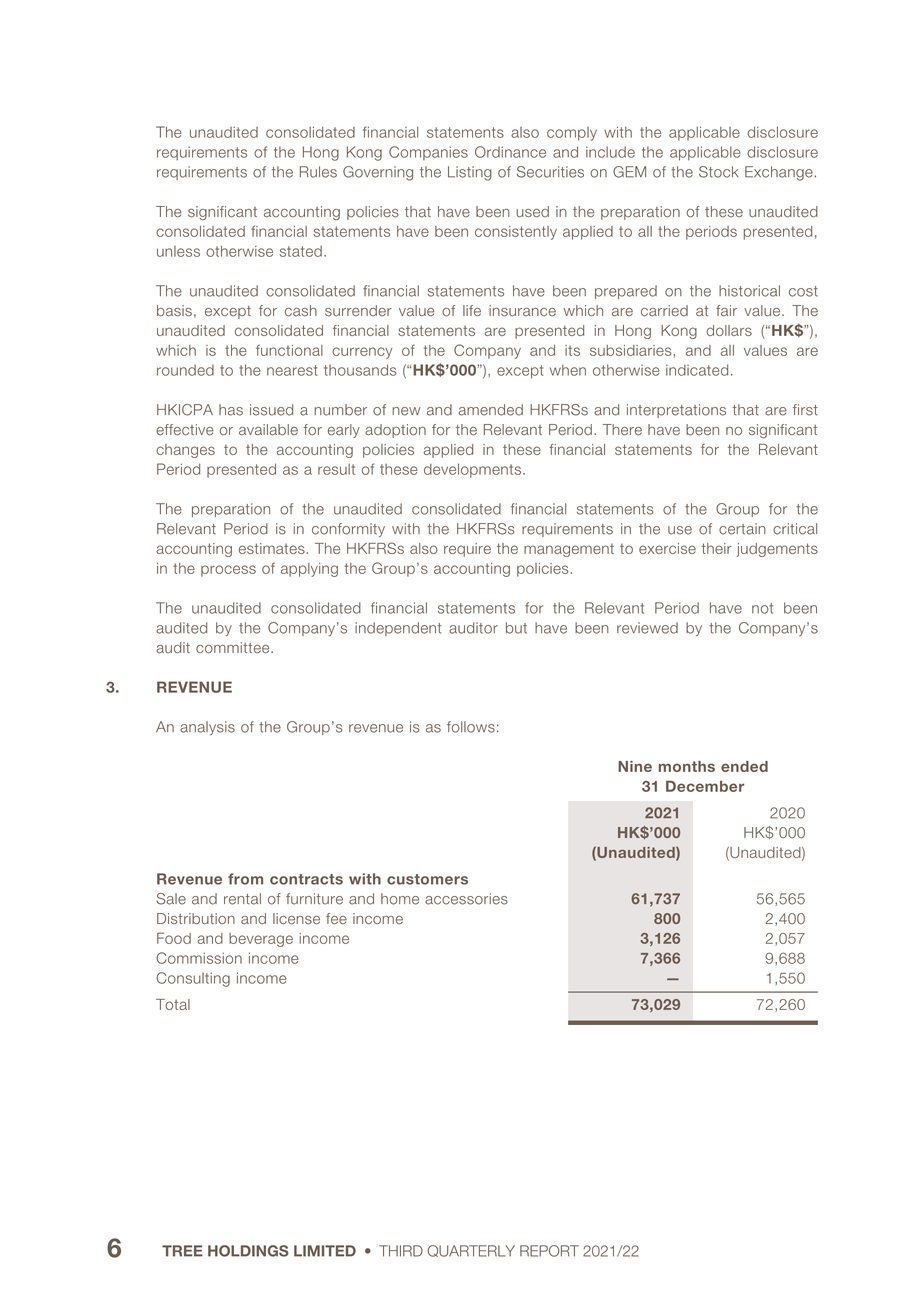  What do you see at coordinates (569, 550) in the document?
I see `management` at bounding box center [569, 550].
